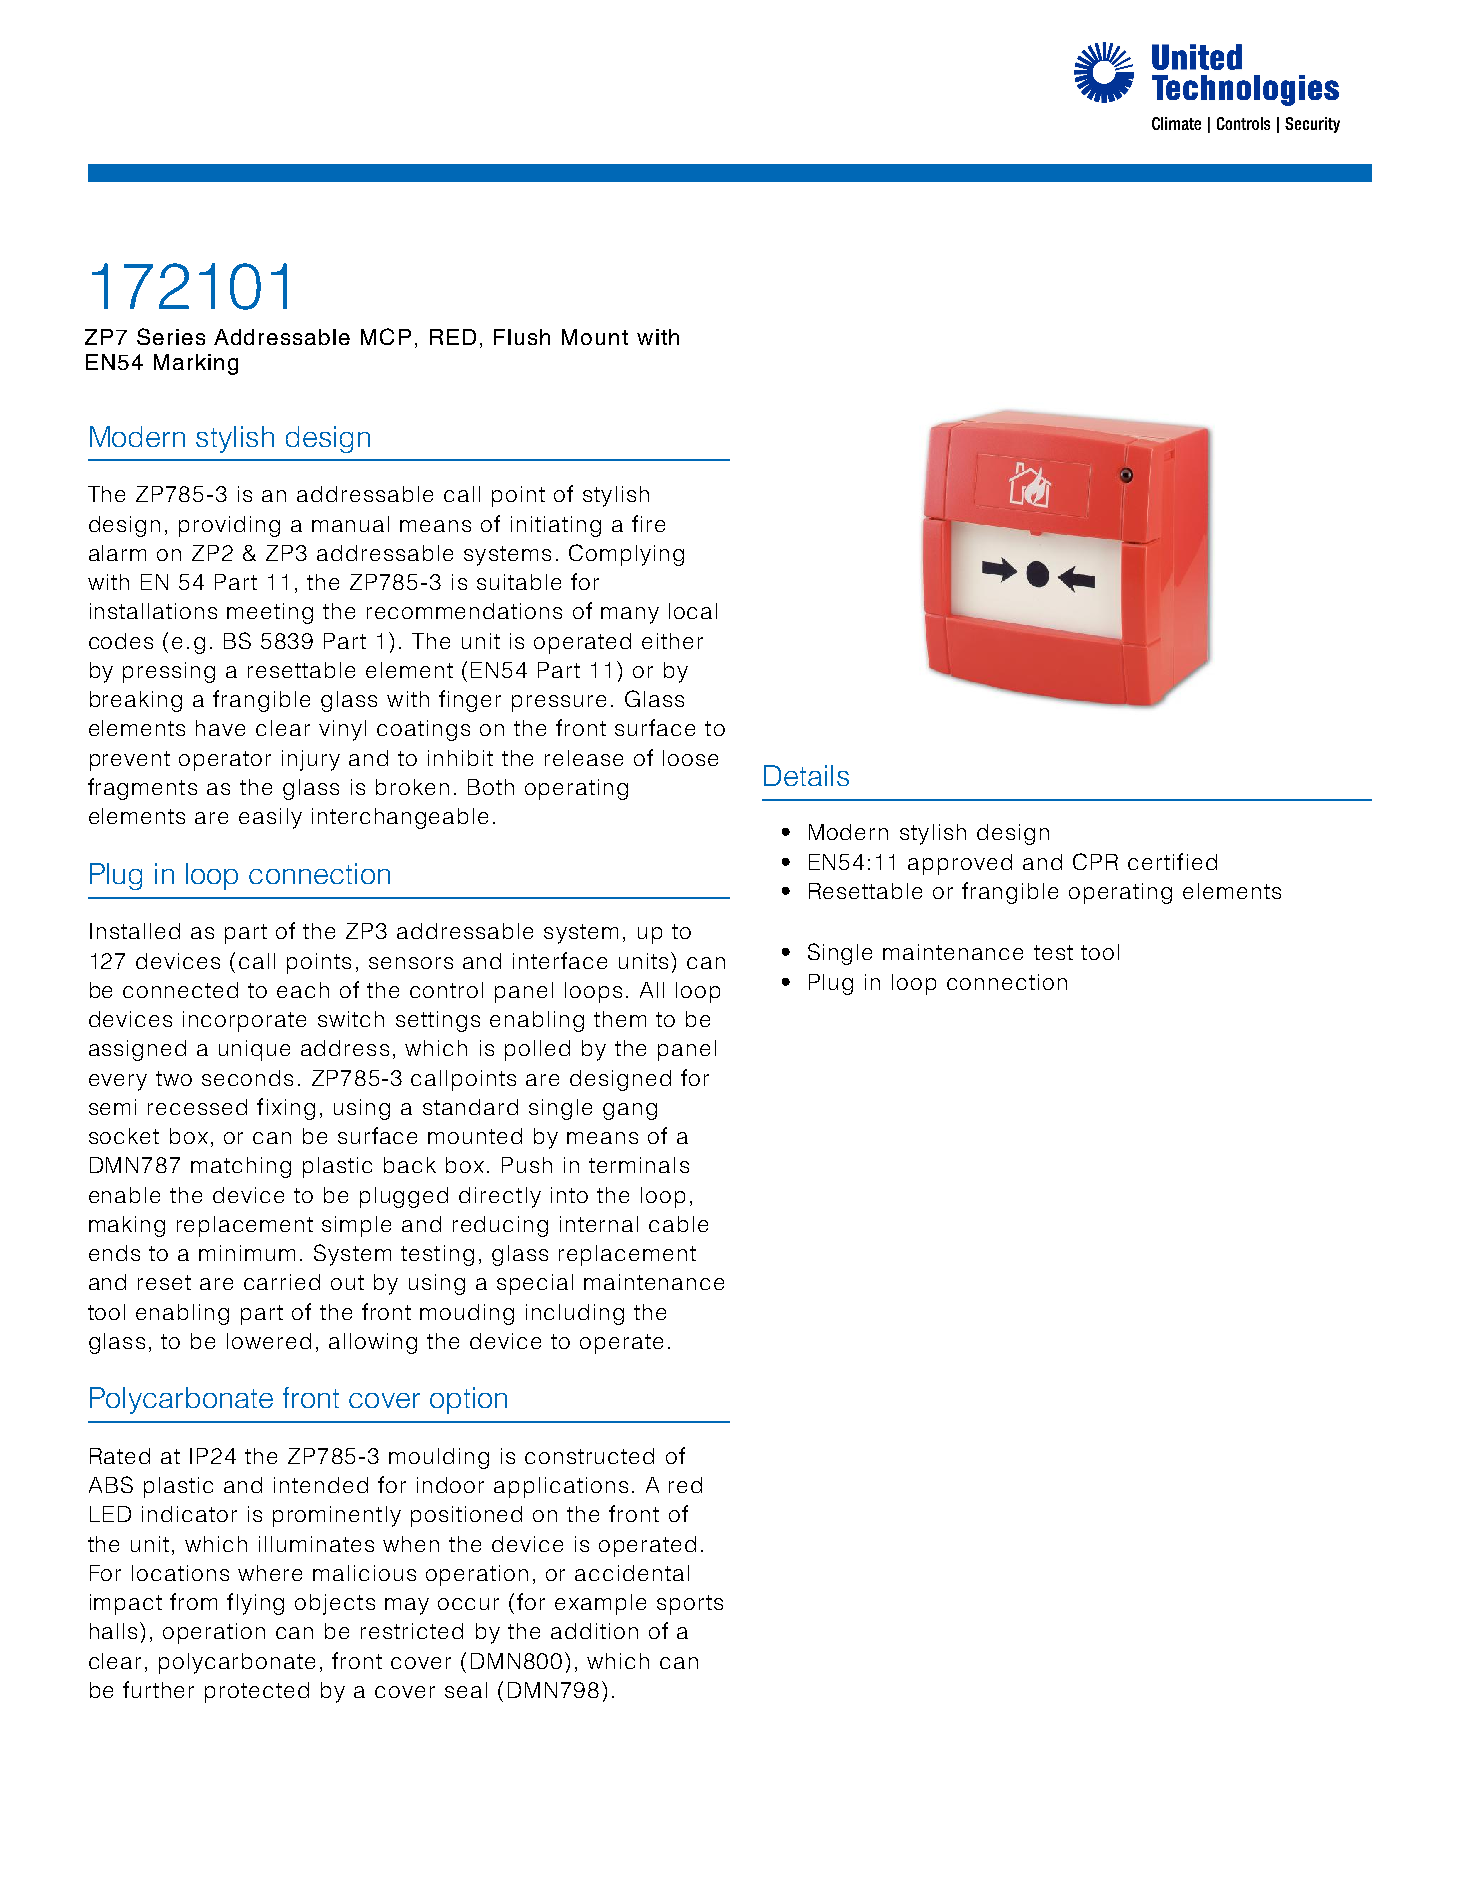  Describe the element at coordinates (241, 1167) in the screenshot. I see `matching` at that location.
